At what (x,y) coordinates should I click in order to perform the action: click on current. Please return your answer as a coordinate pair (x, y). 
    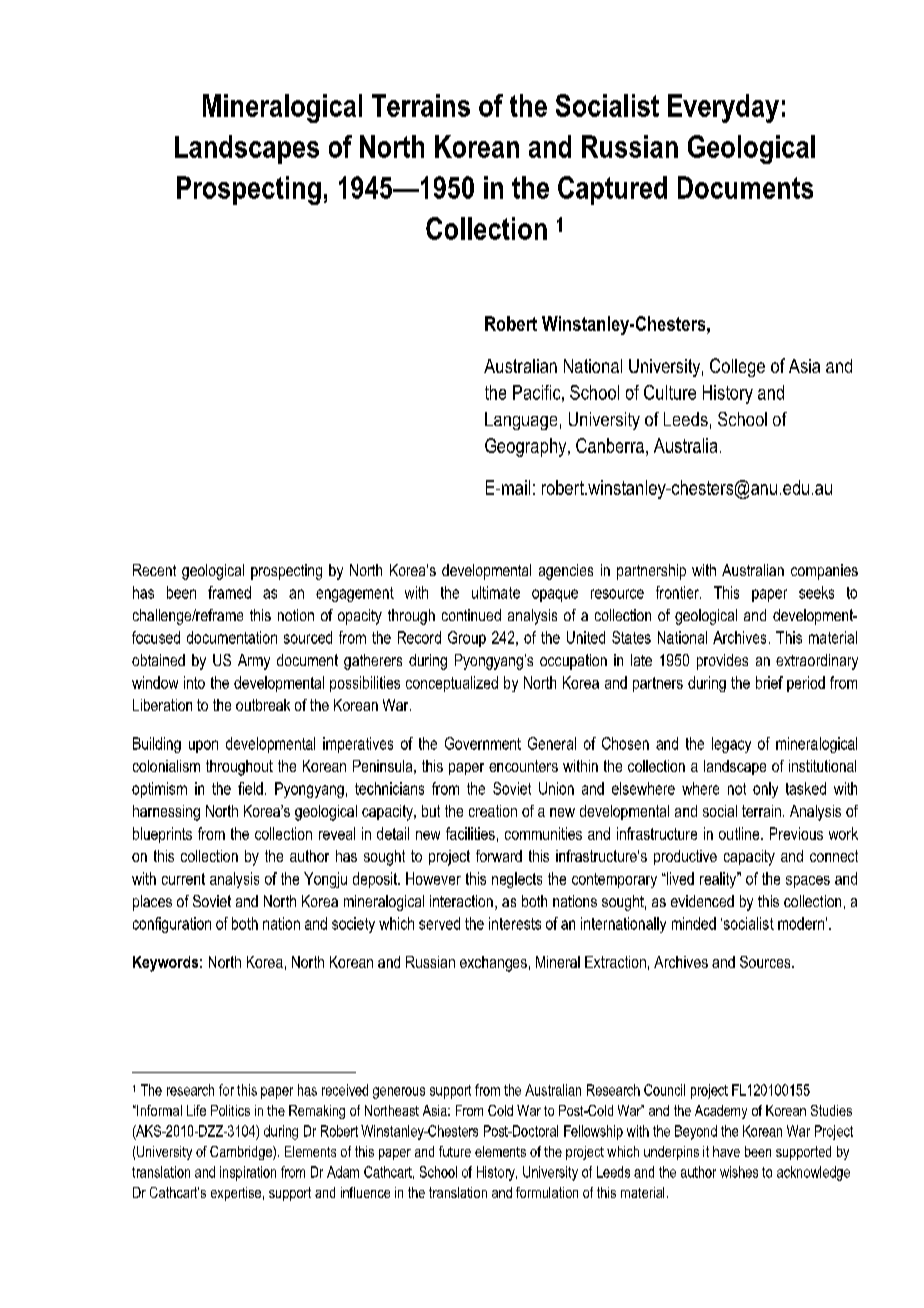
    Looking at the image, I should click on (183, 879).
